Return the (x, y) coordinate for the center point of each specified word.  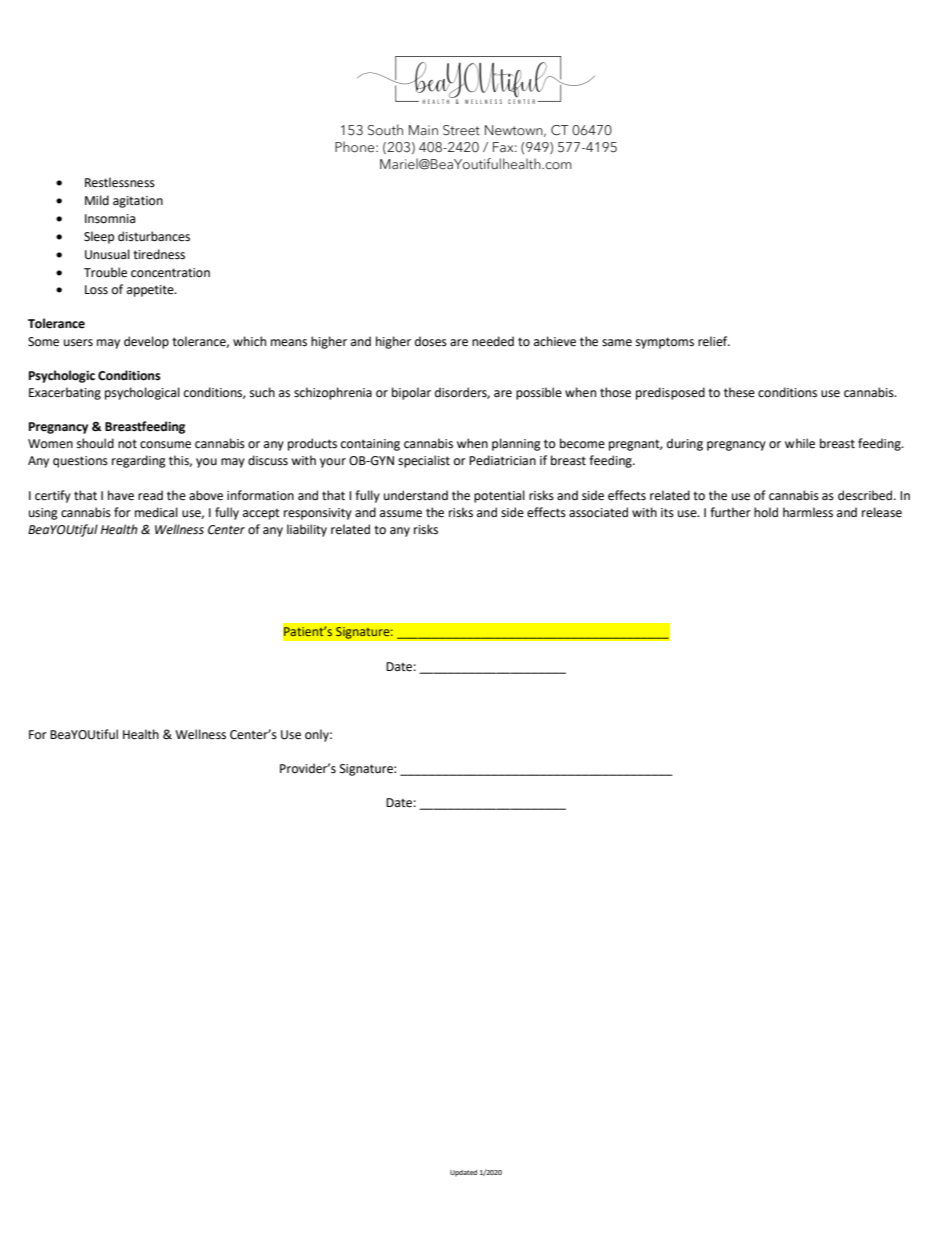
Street (461, 130)
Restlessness (120, 182)
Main (423, 130)
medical (156, 512)
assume (401, 514)
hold (766, 512)
